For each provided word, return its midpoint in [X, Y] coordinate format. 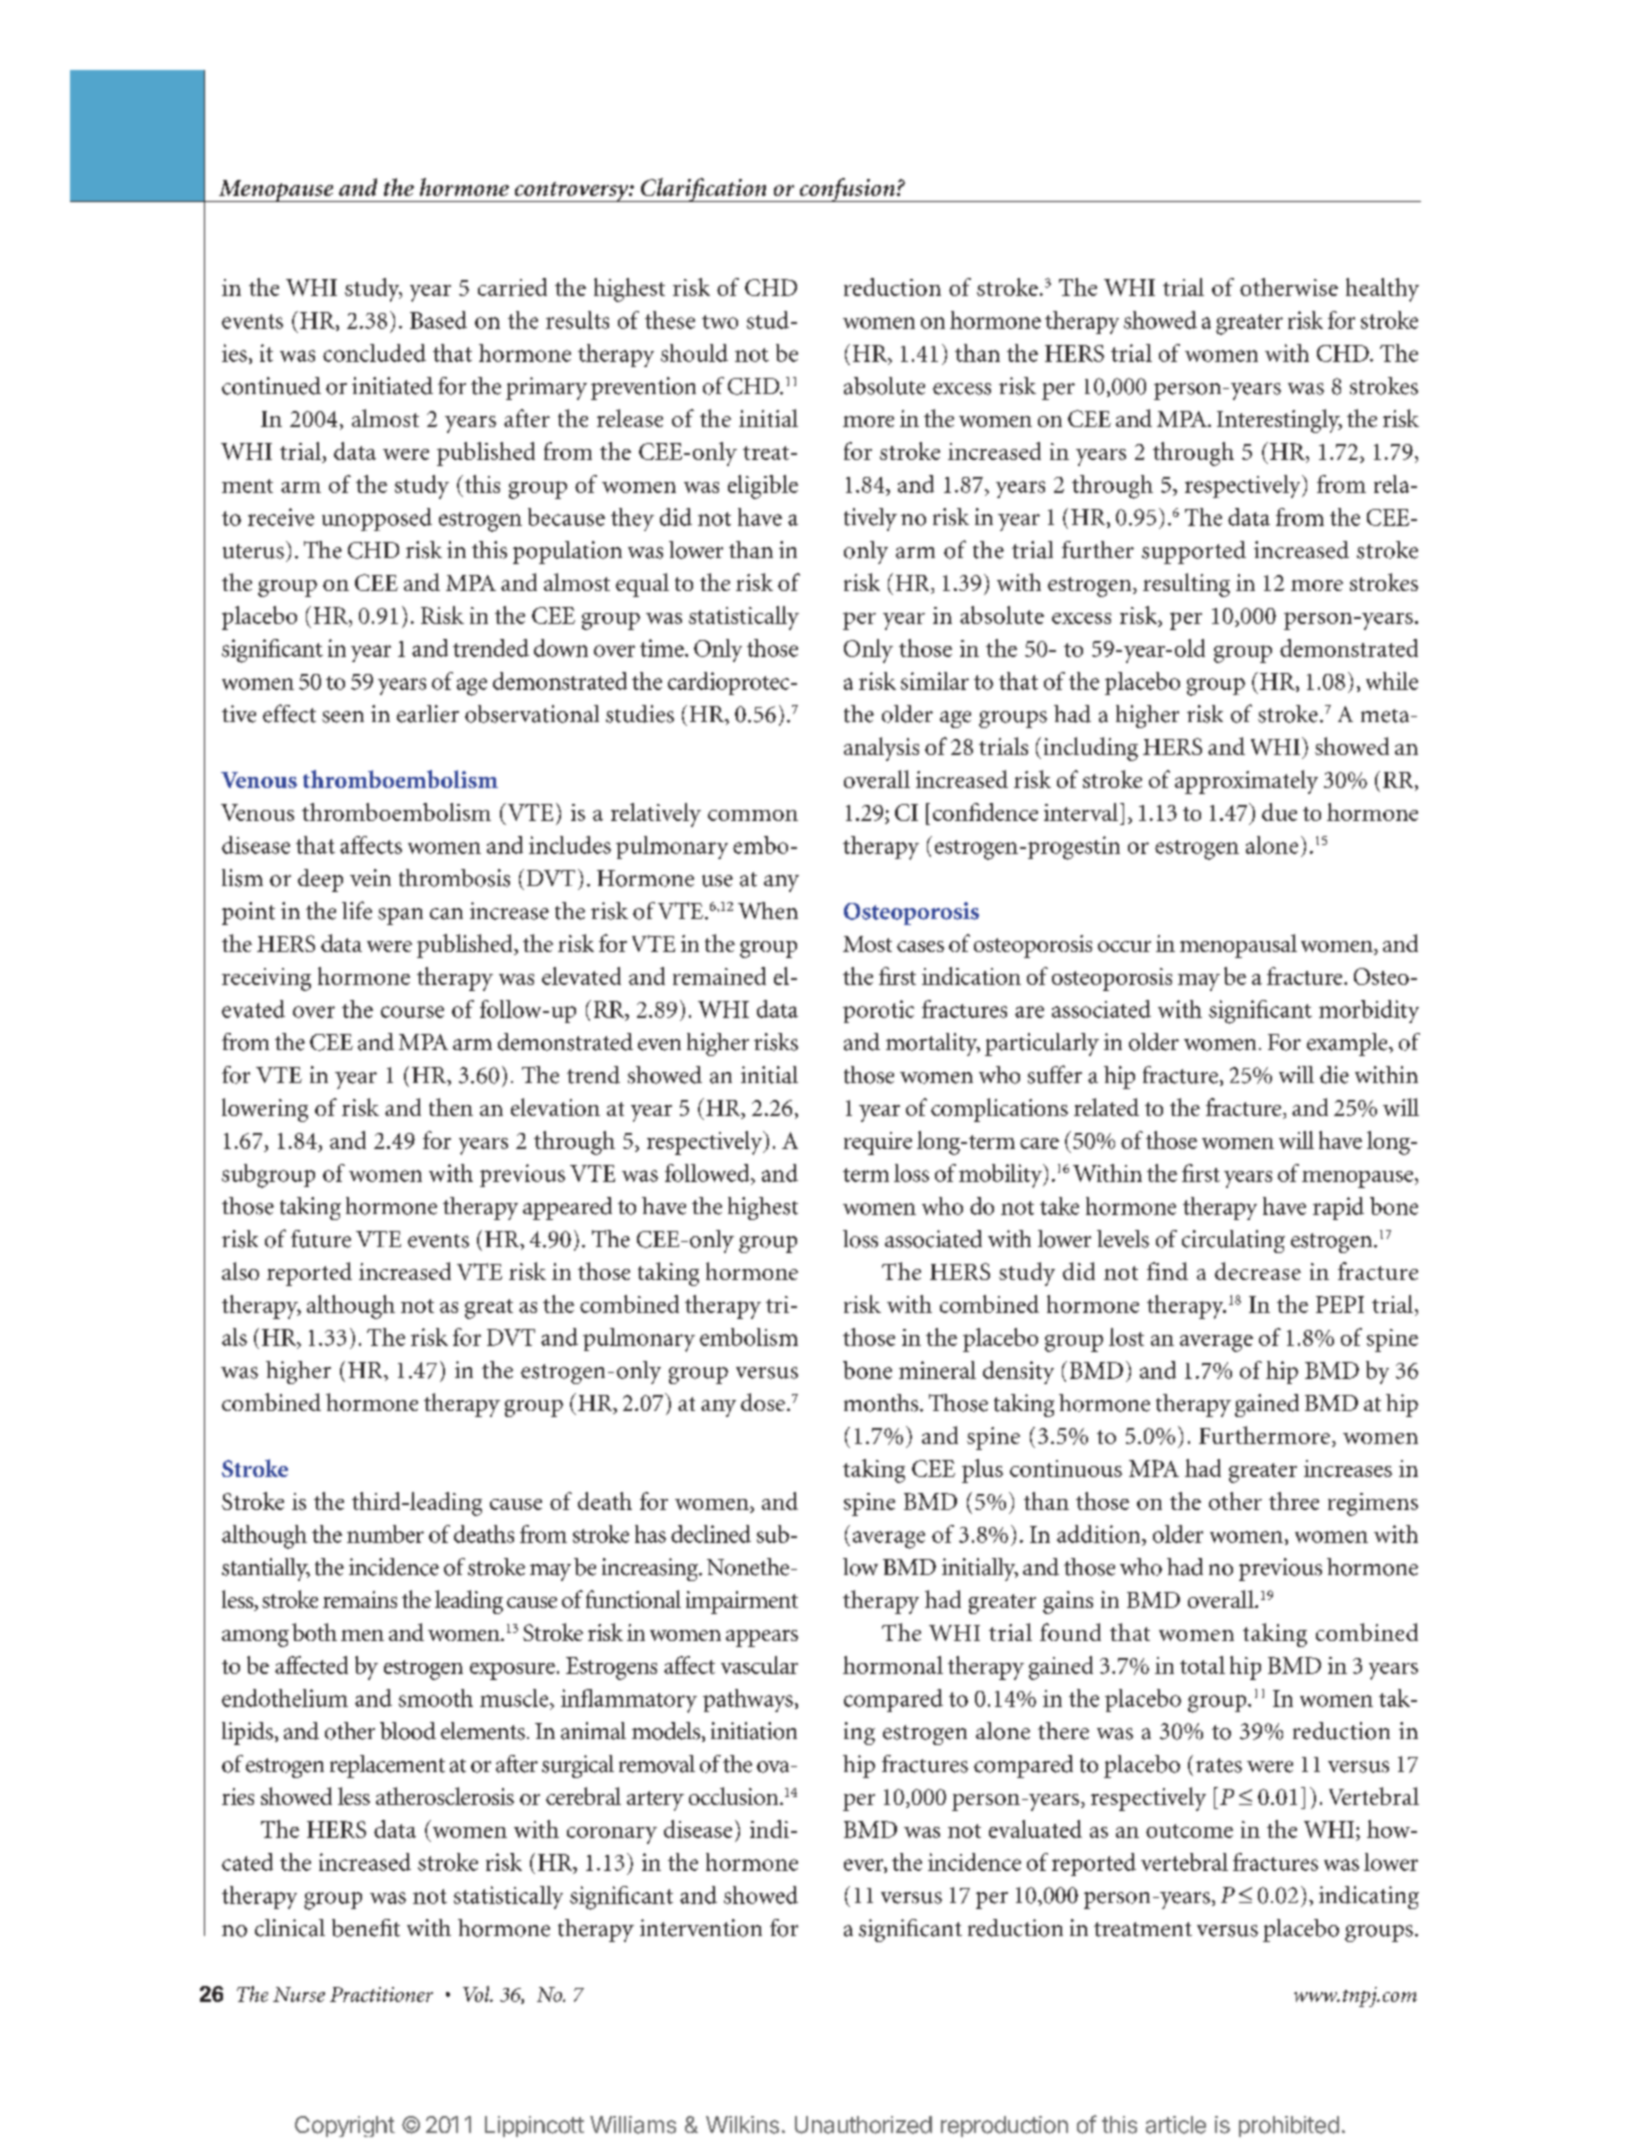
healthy [1382, 290]
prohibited [1289, 2126]
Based [438, 320]
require [878, 1143]
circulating [1233, 1241]
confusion [847, 190]
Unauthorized [863, 2125]
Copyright [345, 2126]
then [451, 1107]
